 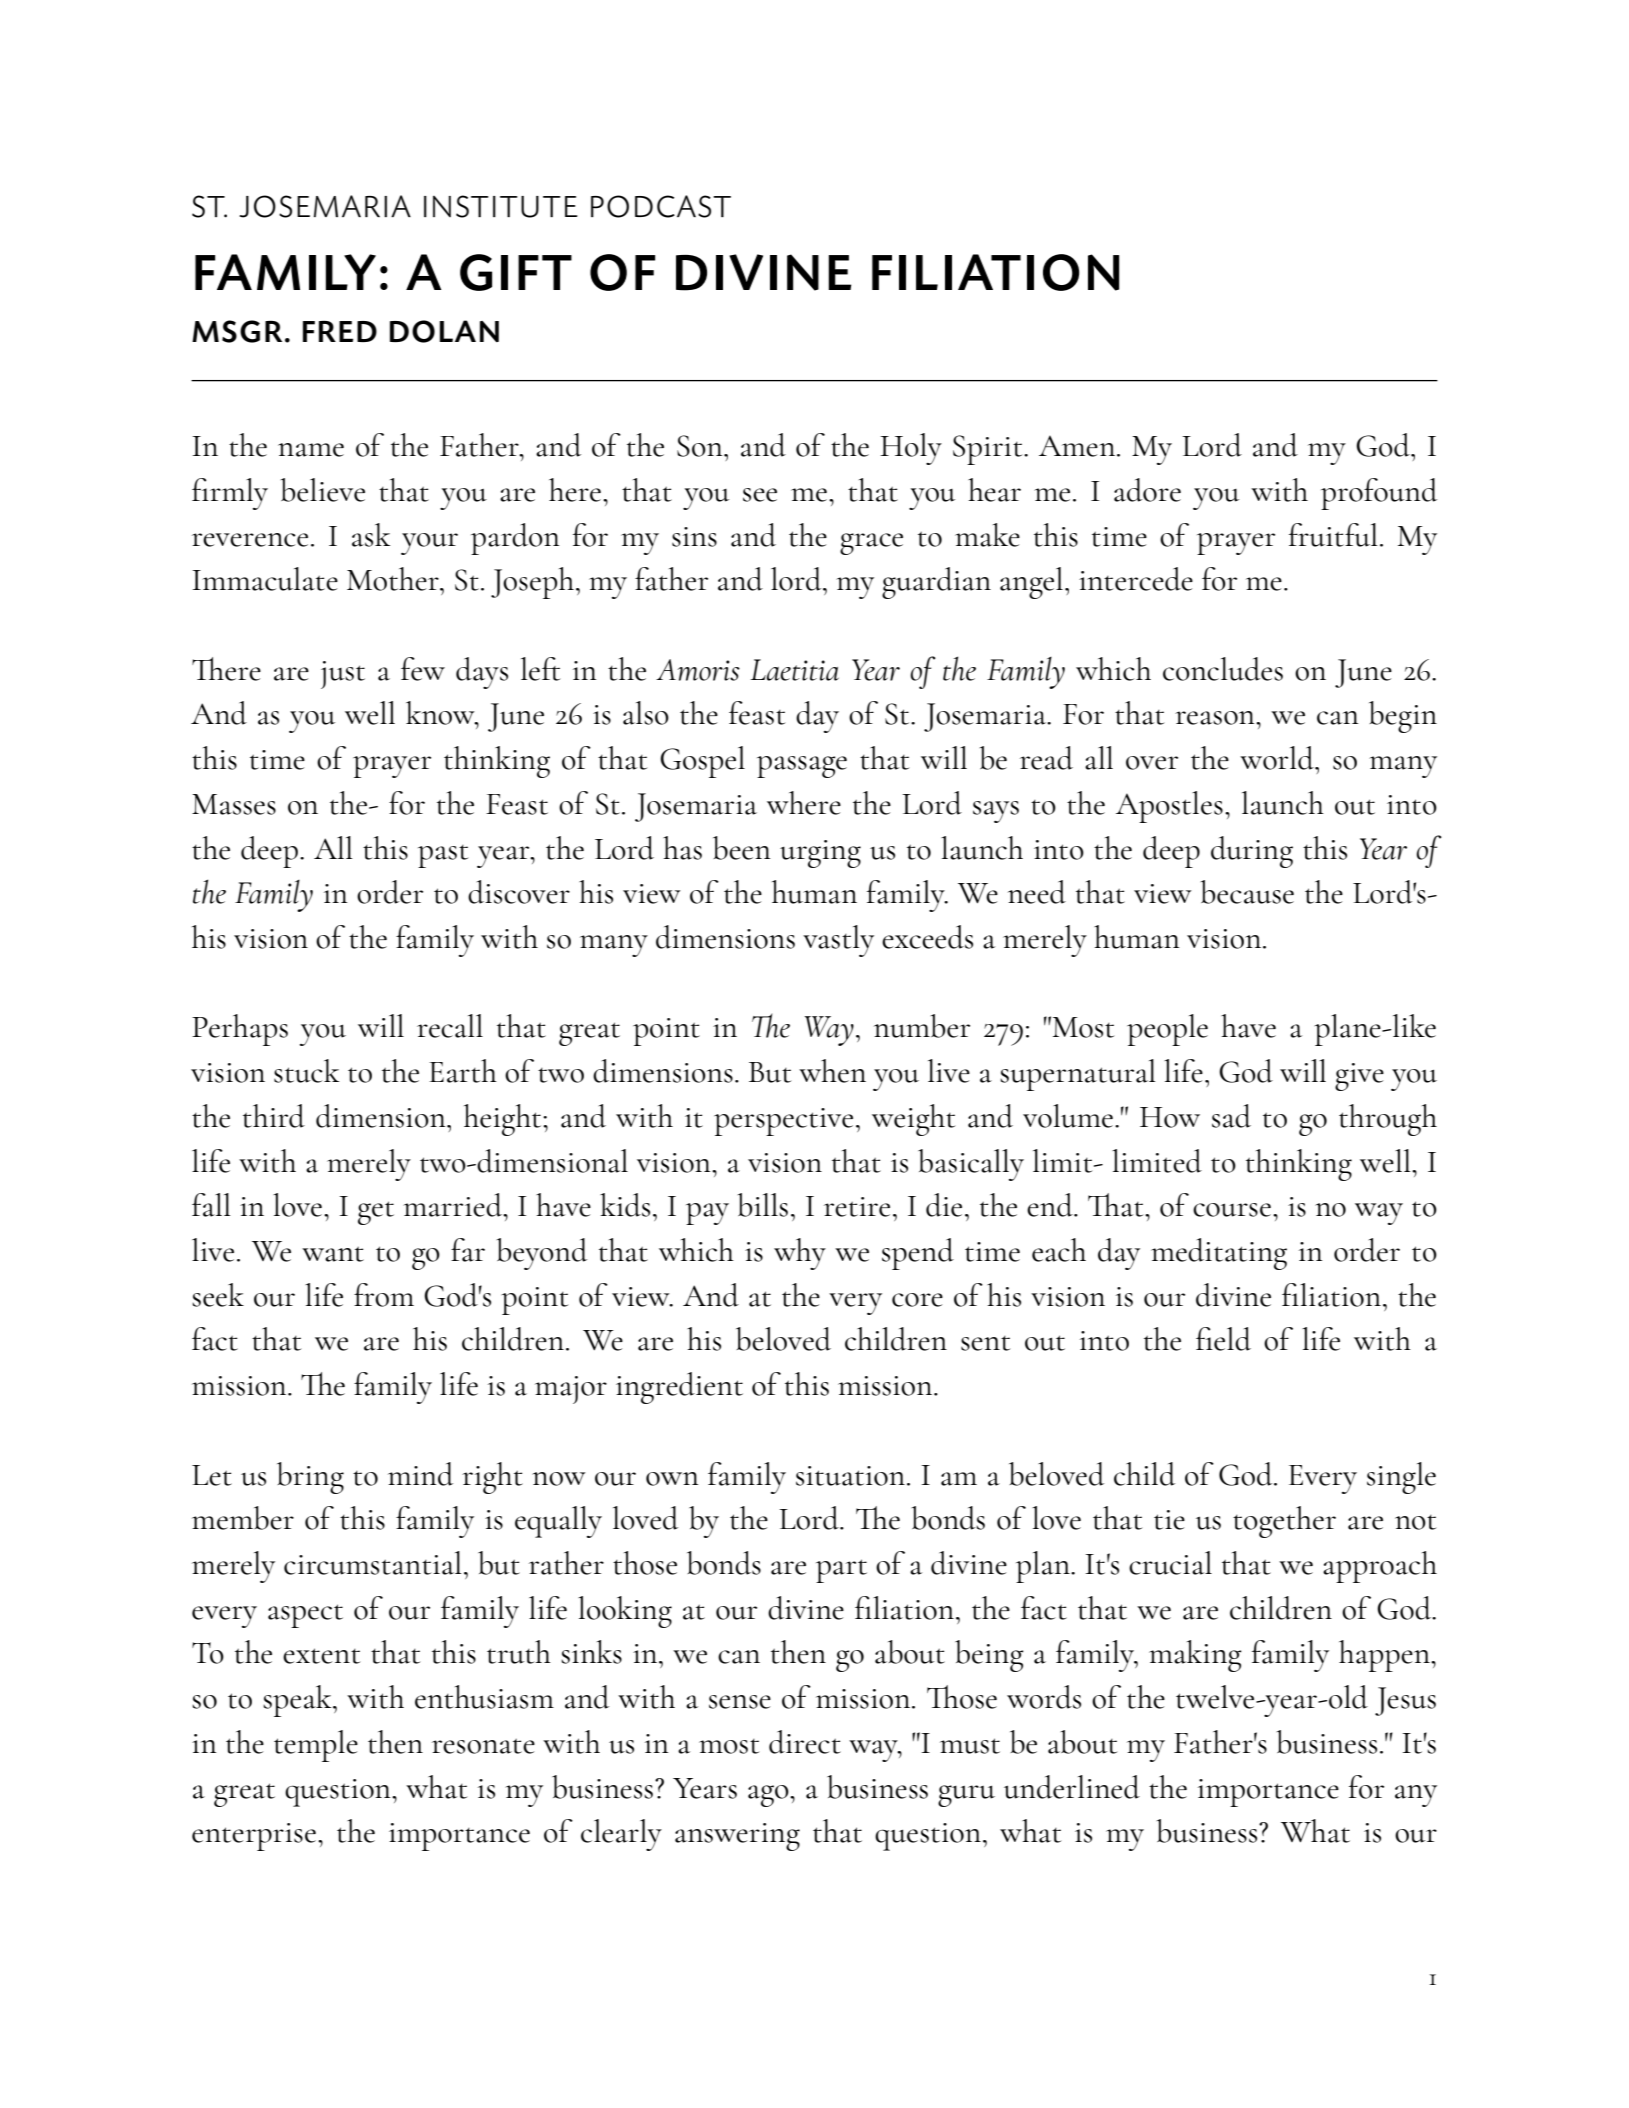 I want to click on Jesus, so click(x=1405, y=1701).
